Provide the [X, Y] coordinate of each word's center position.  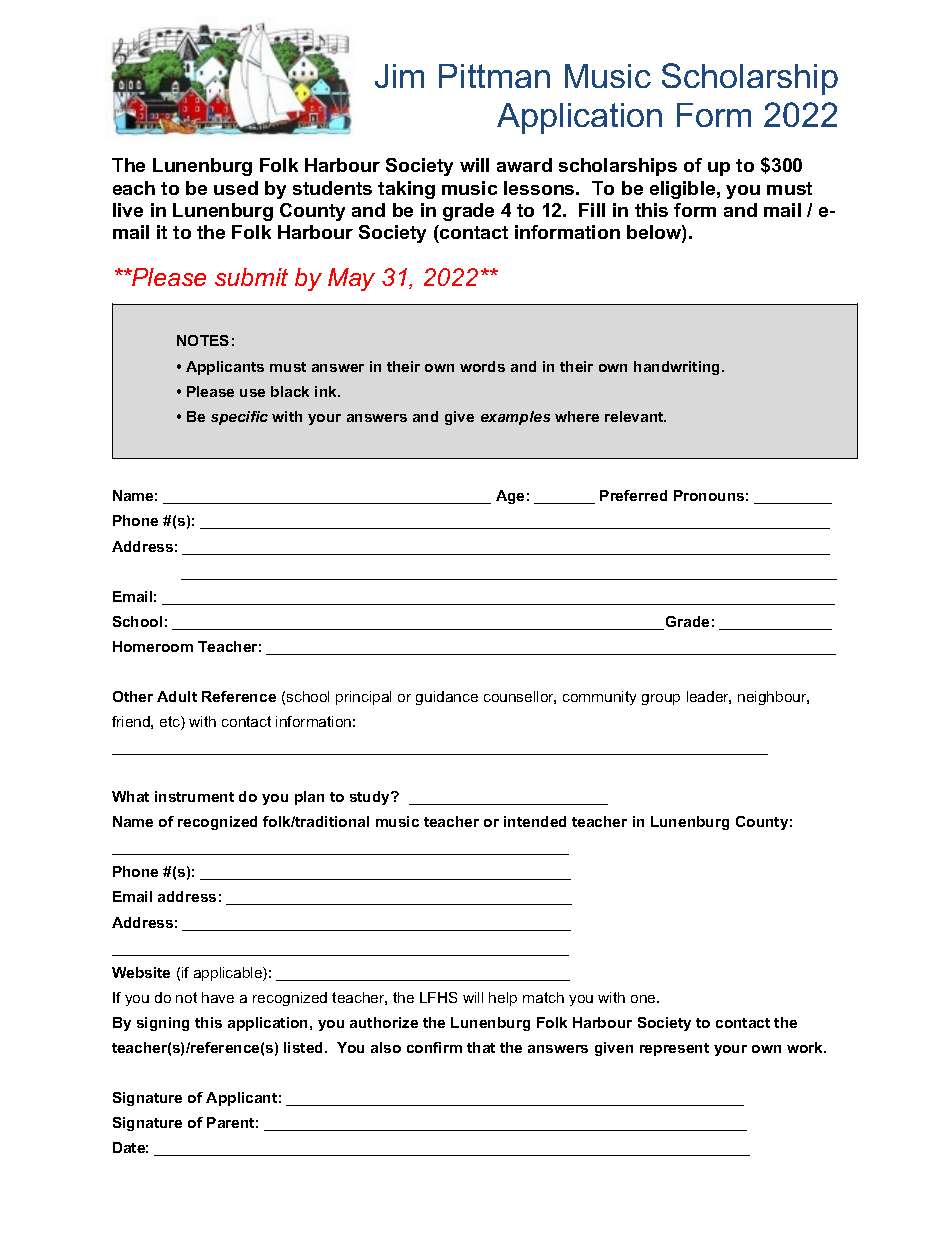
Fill [592, 210]
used [236, 188]
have [218, 997]
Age [510, 497]
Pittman [494, 76]
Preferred [633, 495]
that [481, 1047]
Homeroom [153, 646]
